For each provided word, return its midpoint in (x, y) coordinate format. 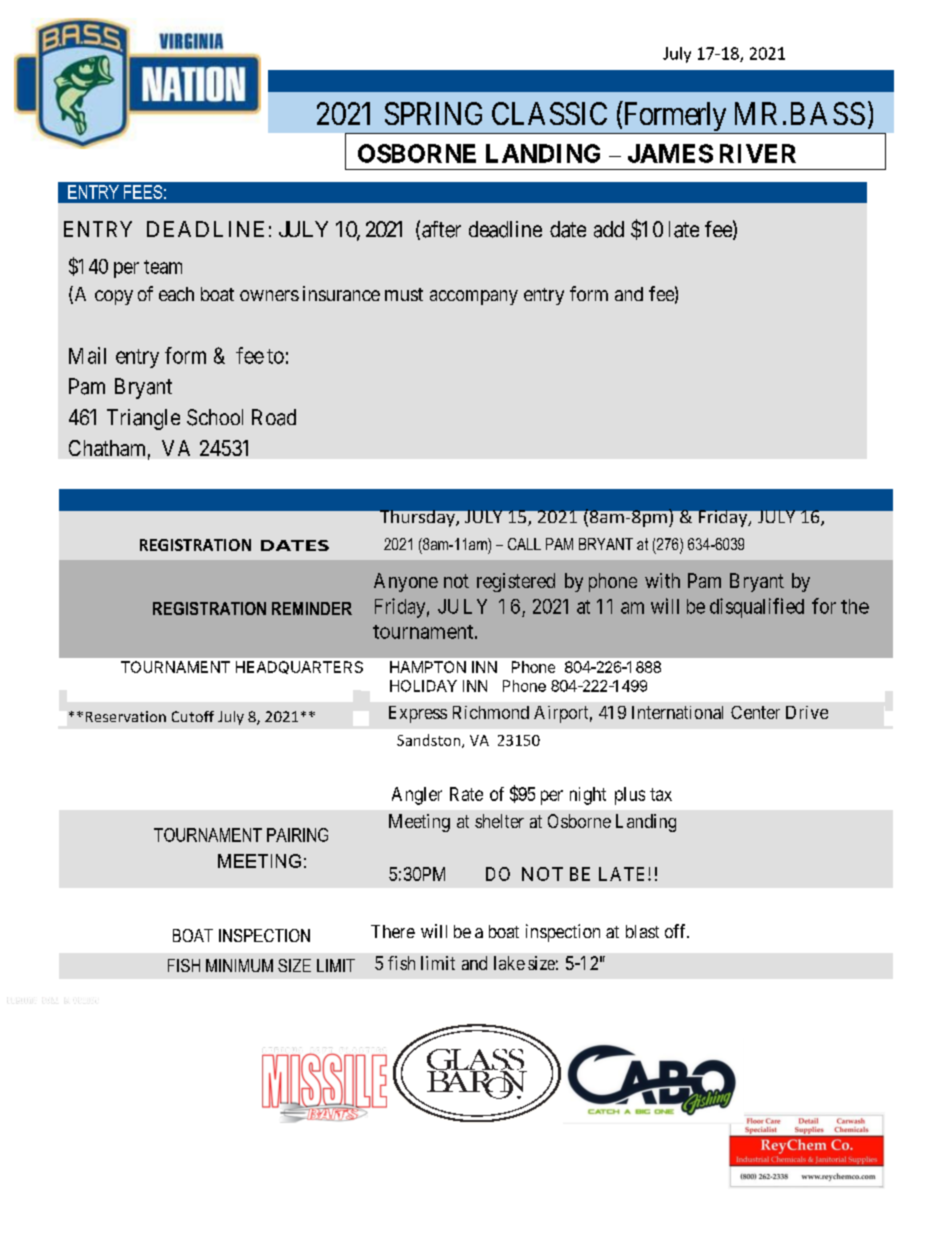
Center (755, 712)
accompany (474, 297)
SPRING (433, 113)
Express (418, 714)
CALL (524, 544)
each (176, 294)
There (393, 931)
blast (642, 931)
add (609, 229)
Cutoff (193, 716)
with (662, 580)
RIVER (758, 153)
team (163, 267)
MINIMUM (239, 965)
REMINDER (312, 608)
